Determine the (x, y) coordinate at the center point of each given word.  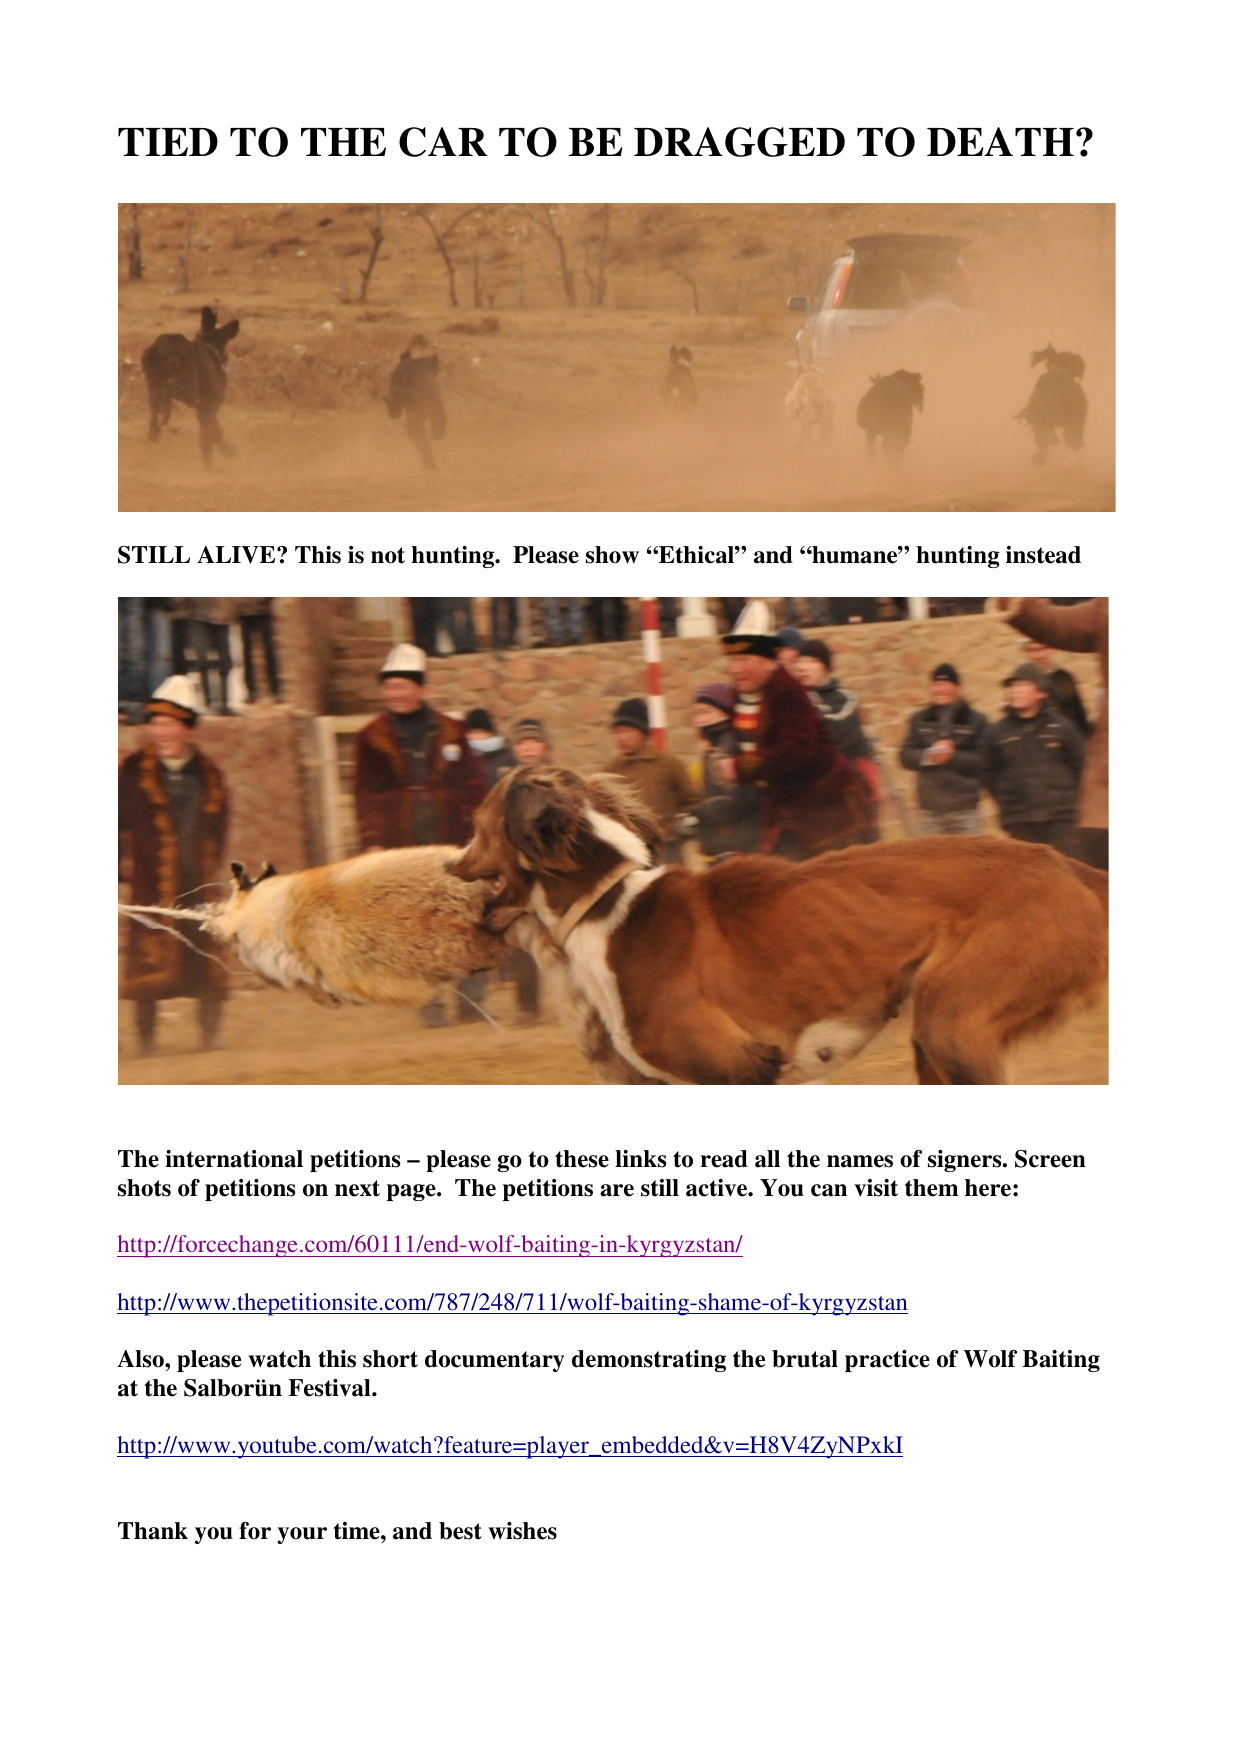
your (302, 1535)
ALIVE (237, 555)
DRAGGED (739, 142)
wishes (522, 1531)
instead (1043, 555)
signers (966, 1161)
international (234, 1159)
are (617, 1190)
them (931, 1188)
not (388, 555)
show (612, 555)
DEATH (1000, 141)
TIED (168, 142)
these (582, 1159)
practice (887, 1361)
